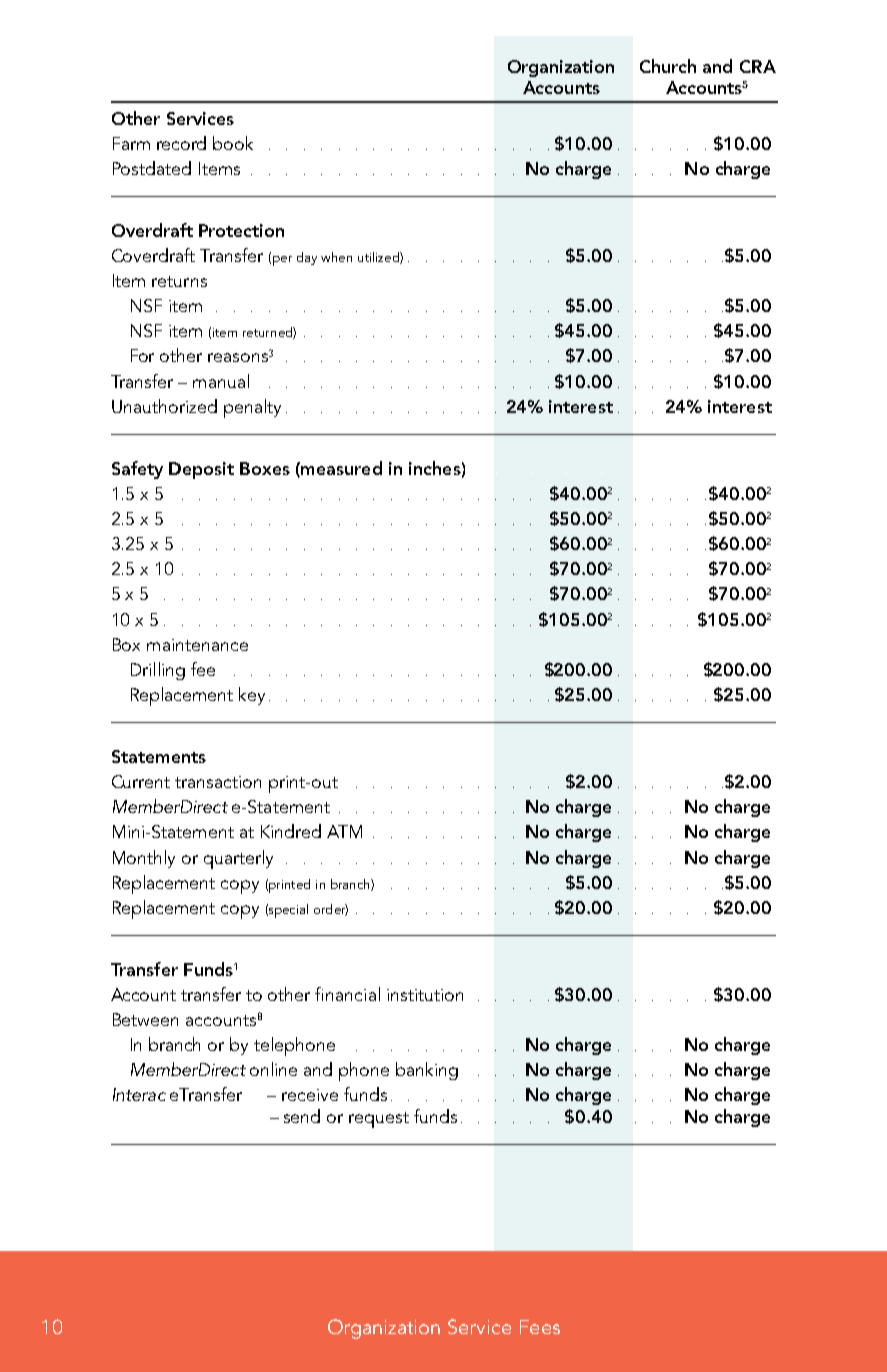 Image resolution: width=887 pixels, height=1372 pixels. What do you see at coordinates (302, 1116) in the page?
I see `send` at bounding box center [302, 1116].
